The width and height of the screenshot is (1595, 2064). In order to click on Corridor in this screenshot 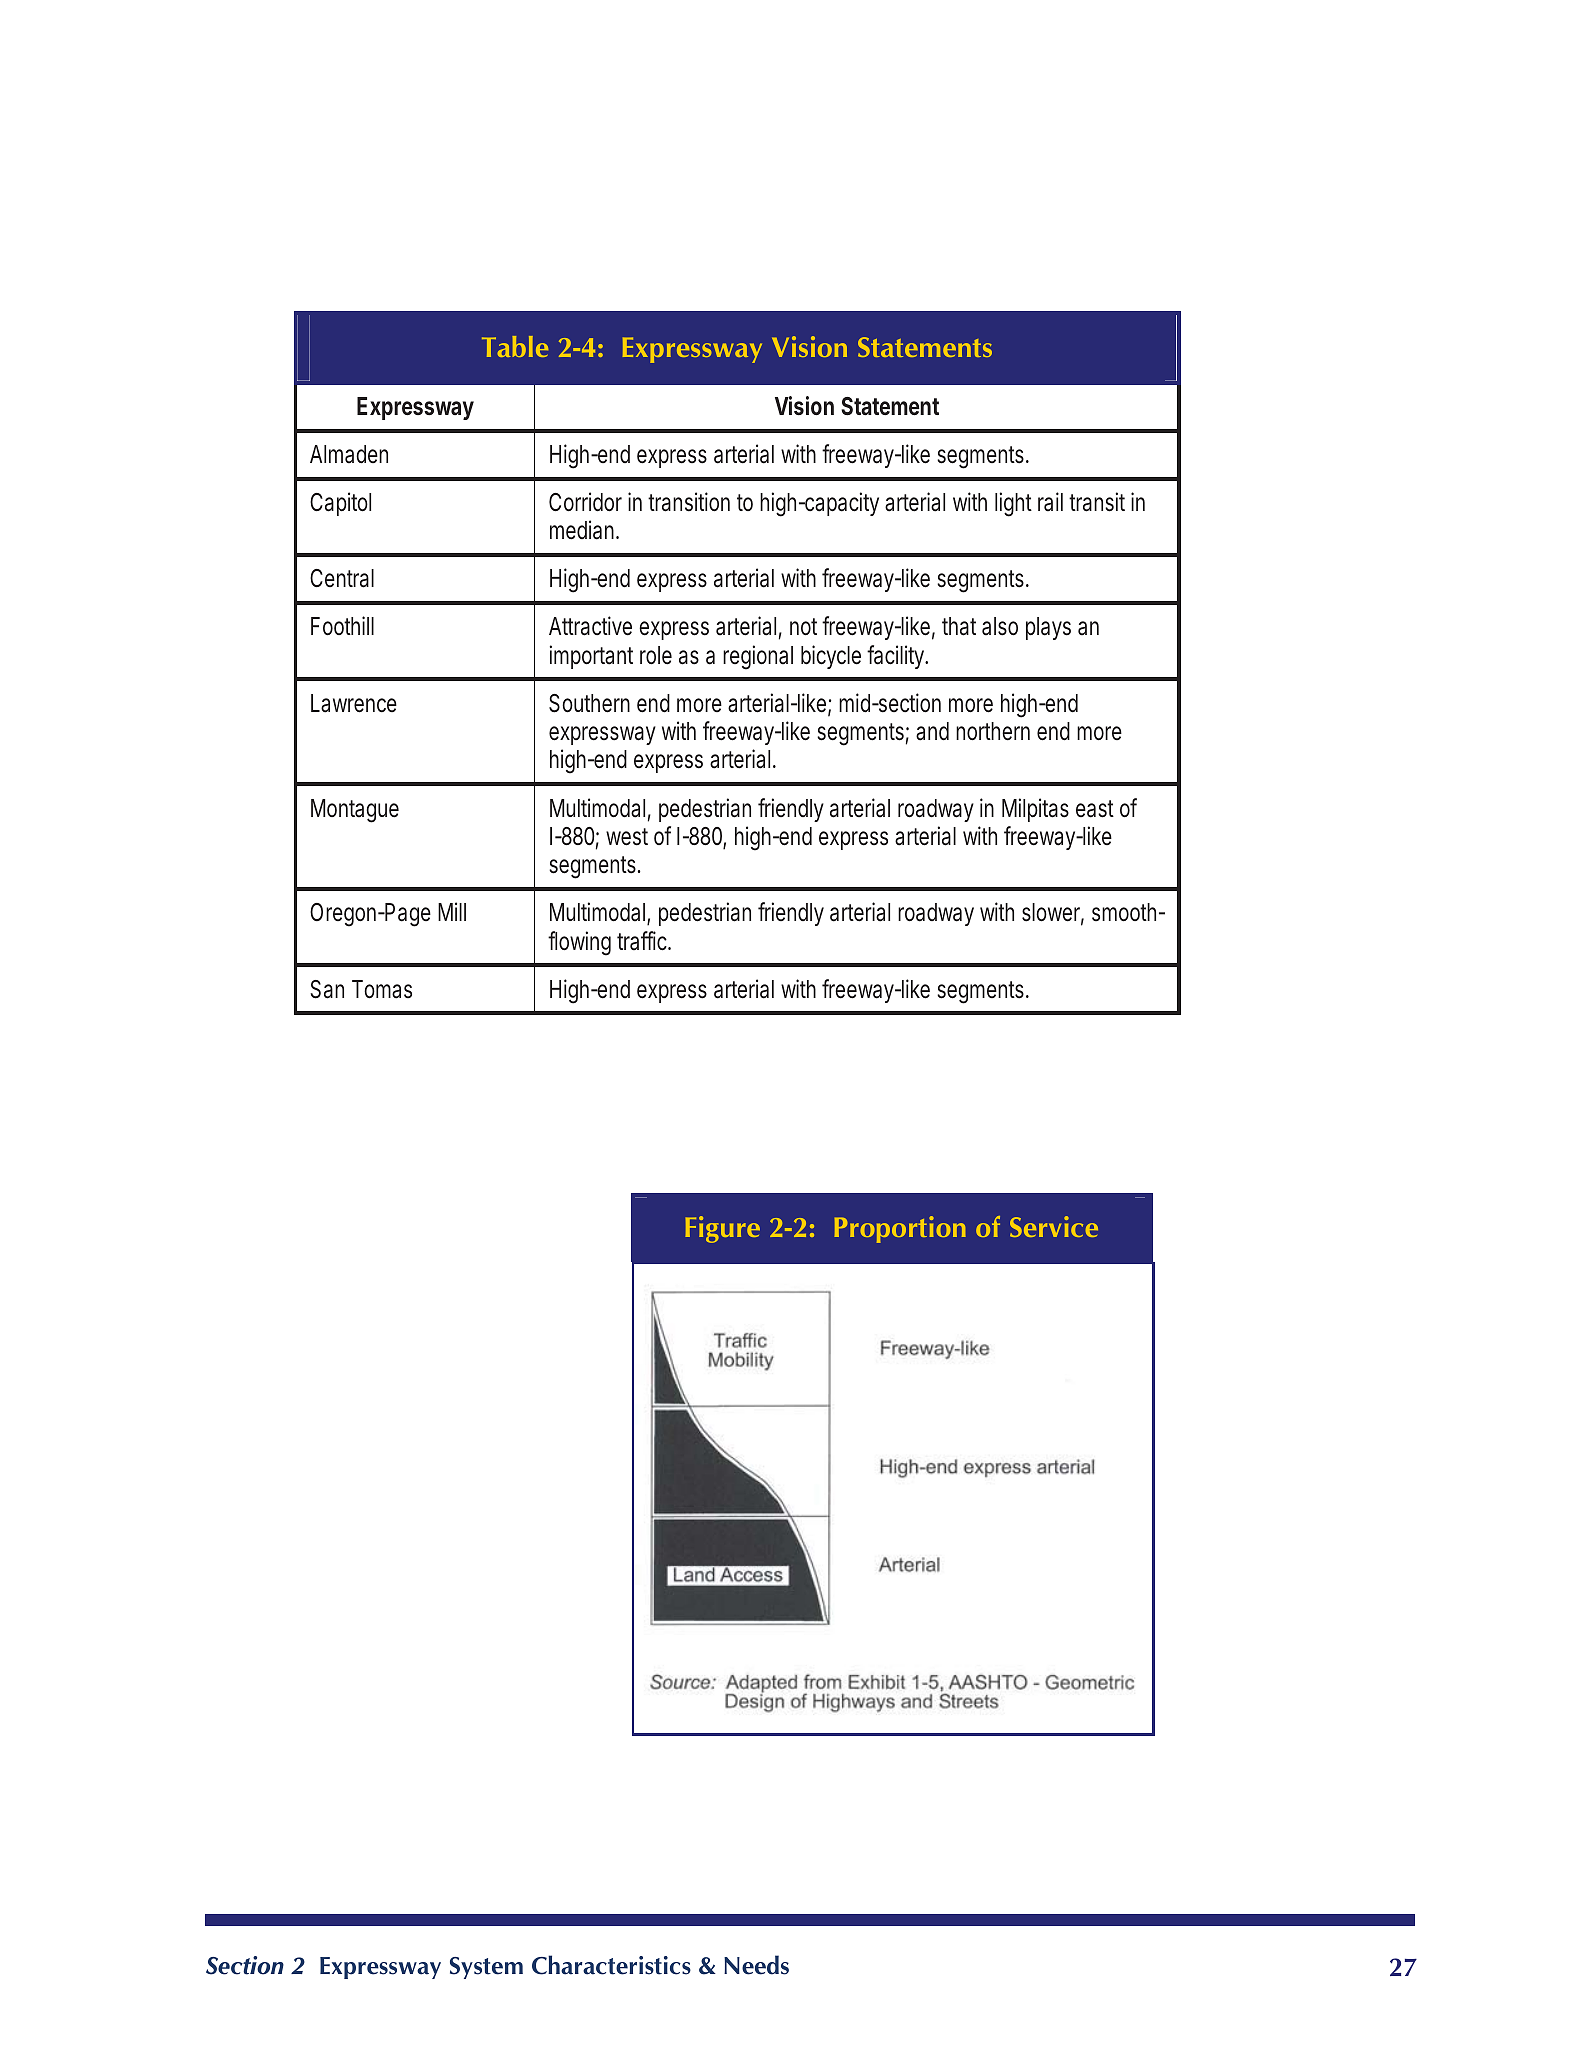, I will do `click(585, 502)`.
